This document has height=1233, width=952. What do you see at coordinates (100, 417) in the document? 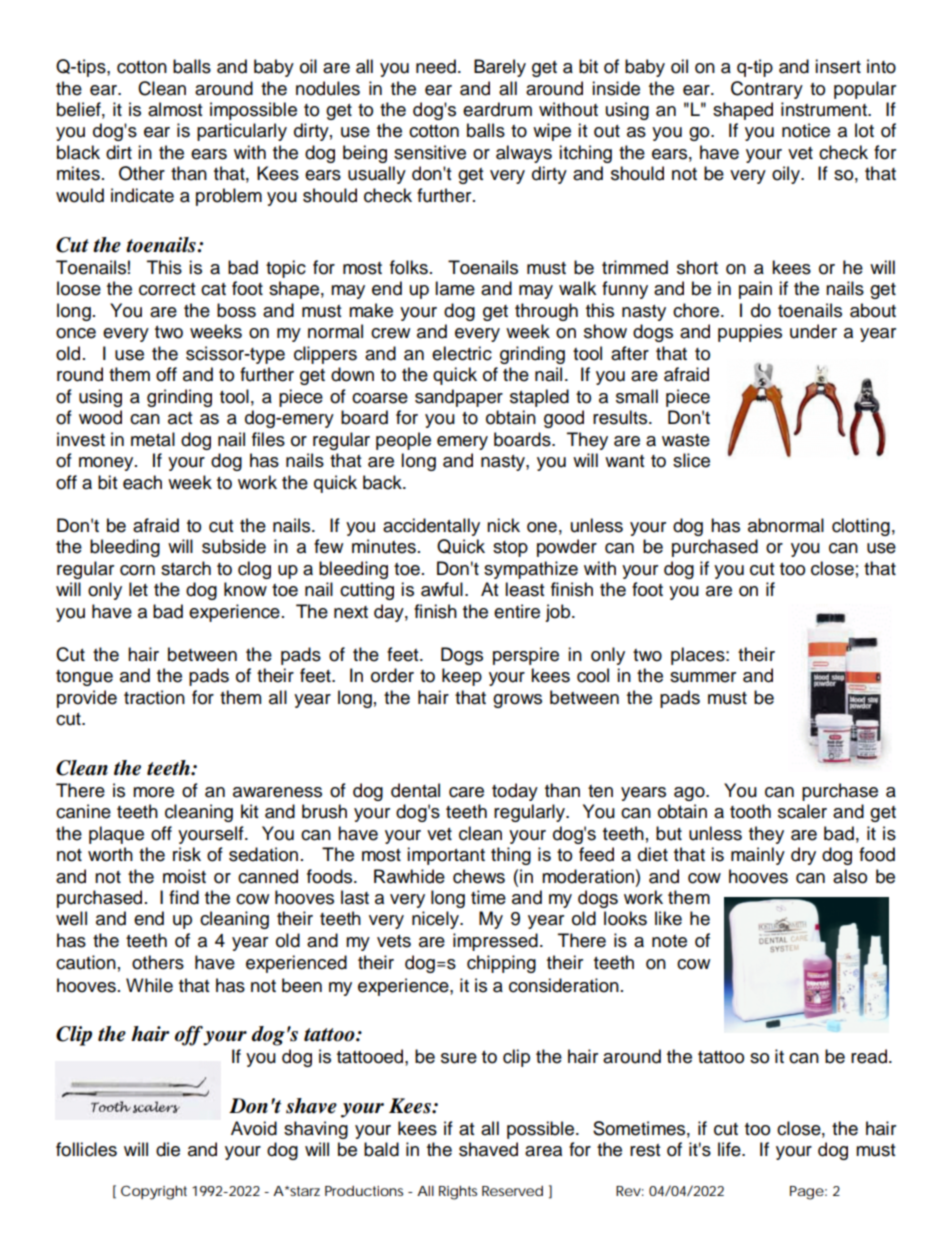
I see `wood` at bounding box center [100, 417].
